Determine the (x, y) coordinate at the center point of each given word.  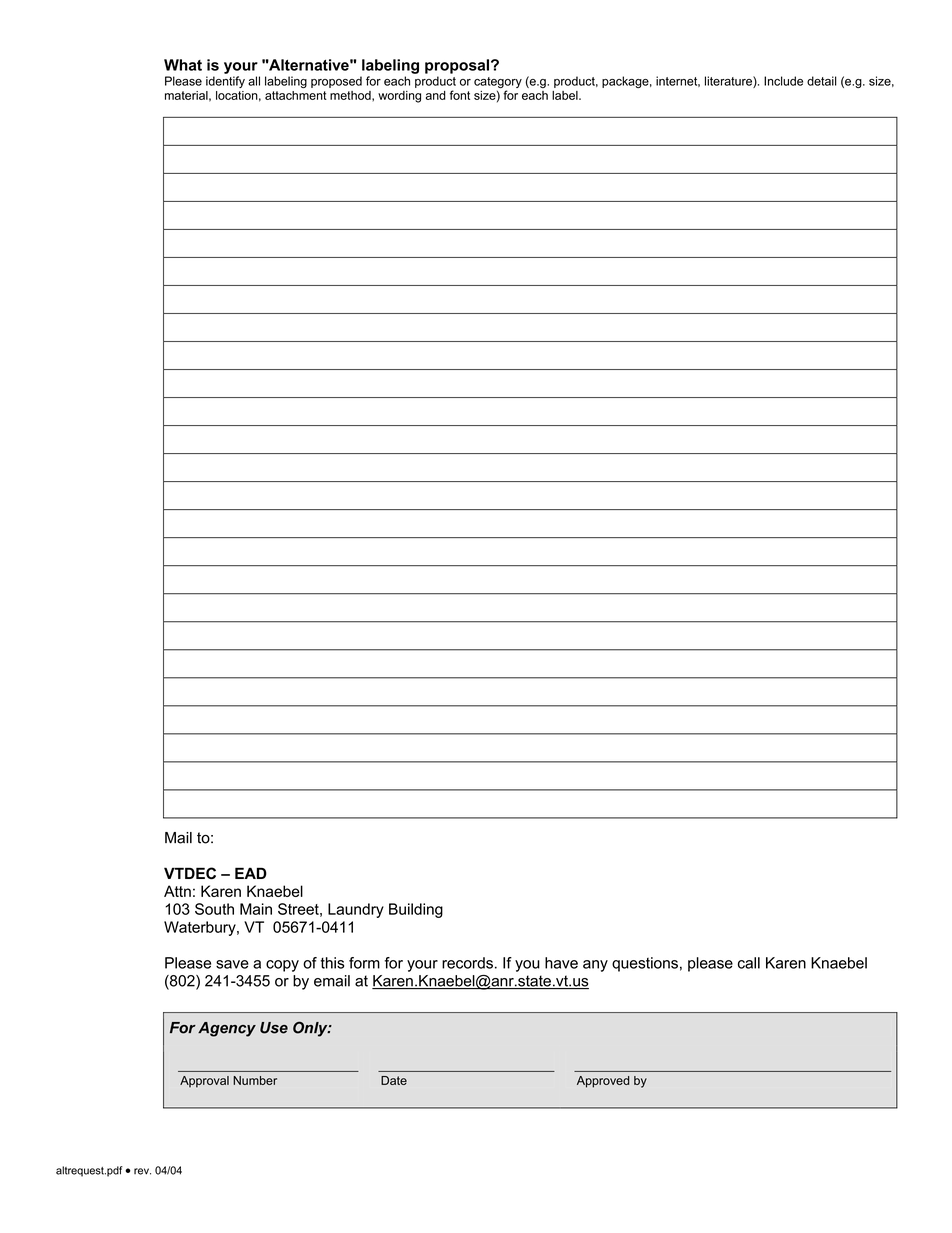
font (460, 95)
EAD (251, 873)
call (749, 963)
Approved (603, 1082)
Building (416, 910)
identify (225, 82)
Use (274, 1028)
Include (783, 81)
